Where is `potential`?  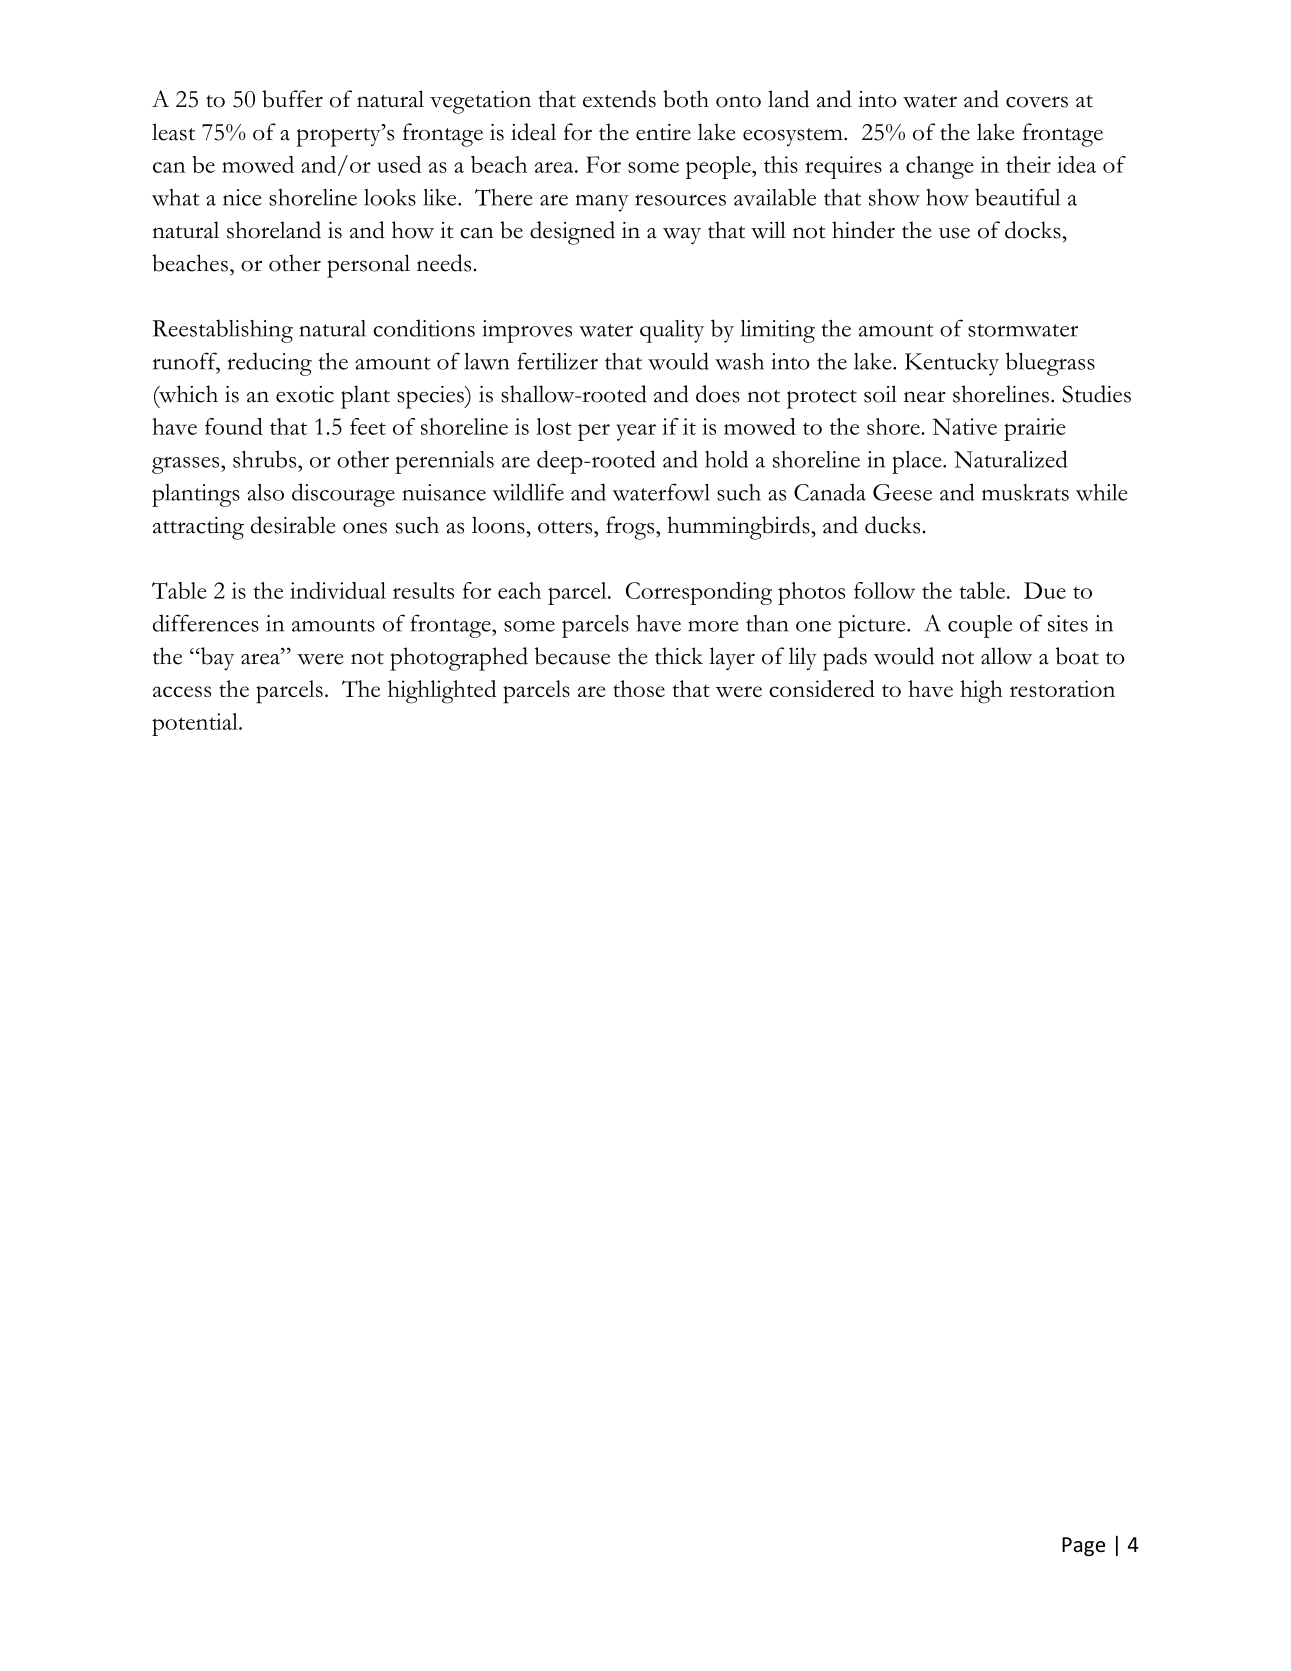 potential is located at coordinates (196, 724).
